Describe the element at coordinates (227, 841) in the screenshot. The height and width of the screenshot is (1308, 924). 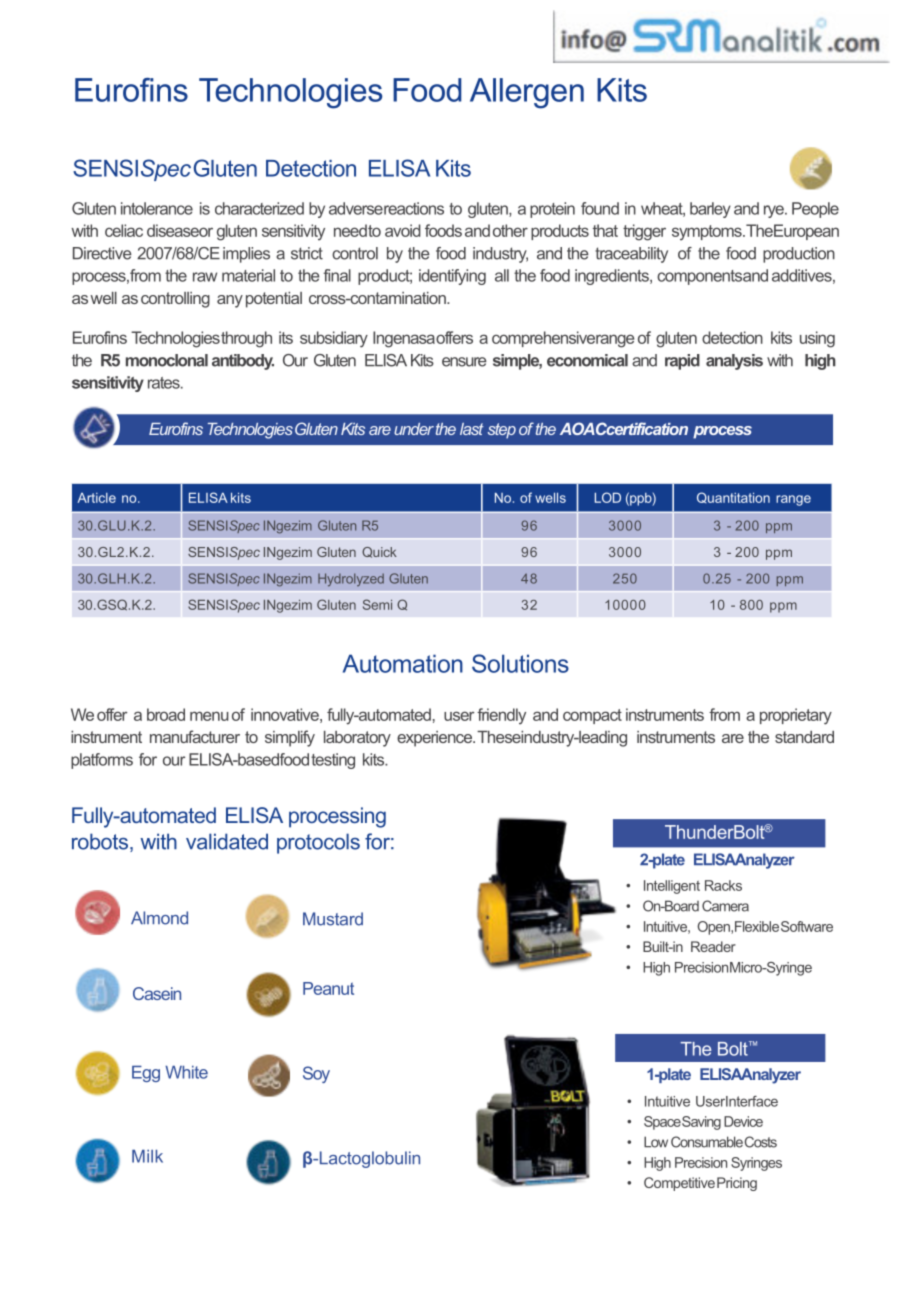
I see `validated` at that location.
